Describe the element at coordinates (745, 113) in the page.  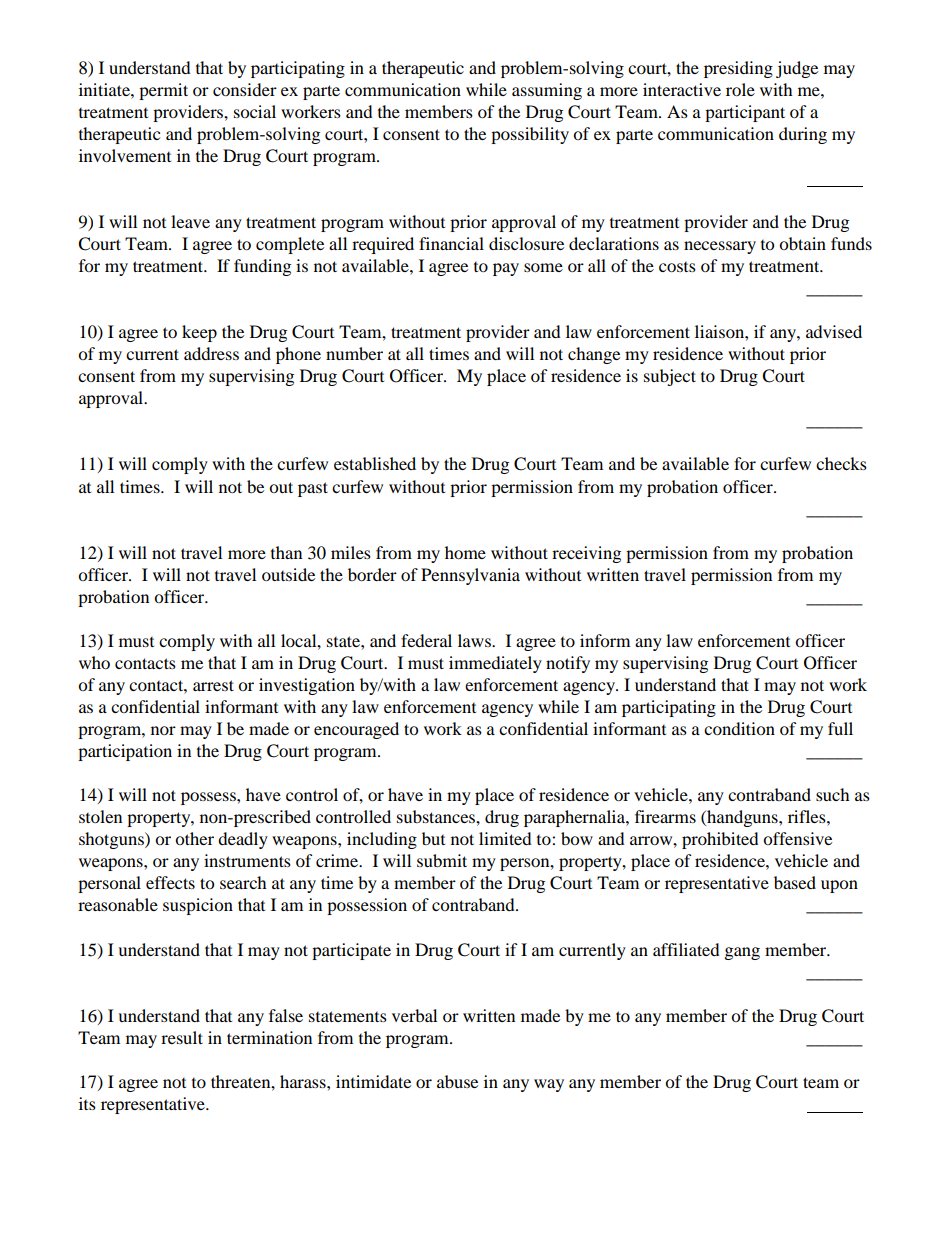
I see `participant` at that location.
